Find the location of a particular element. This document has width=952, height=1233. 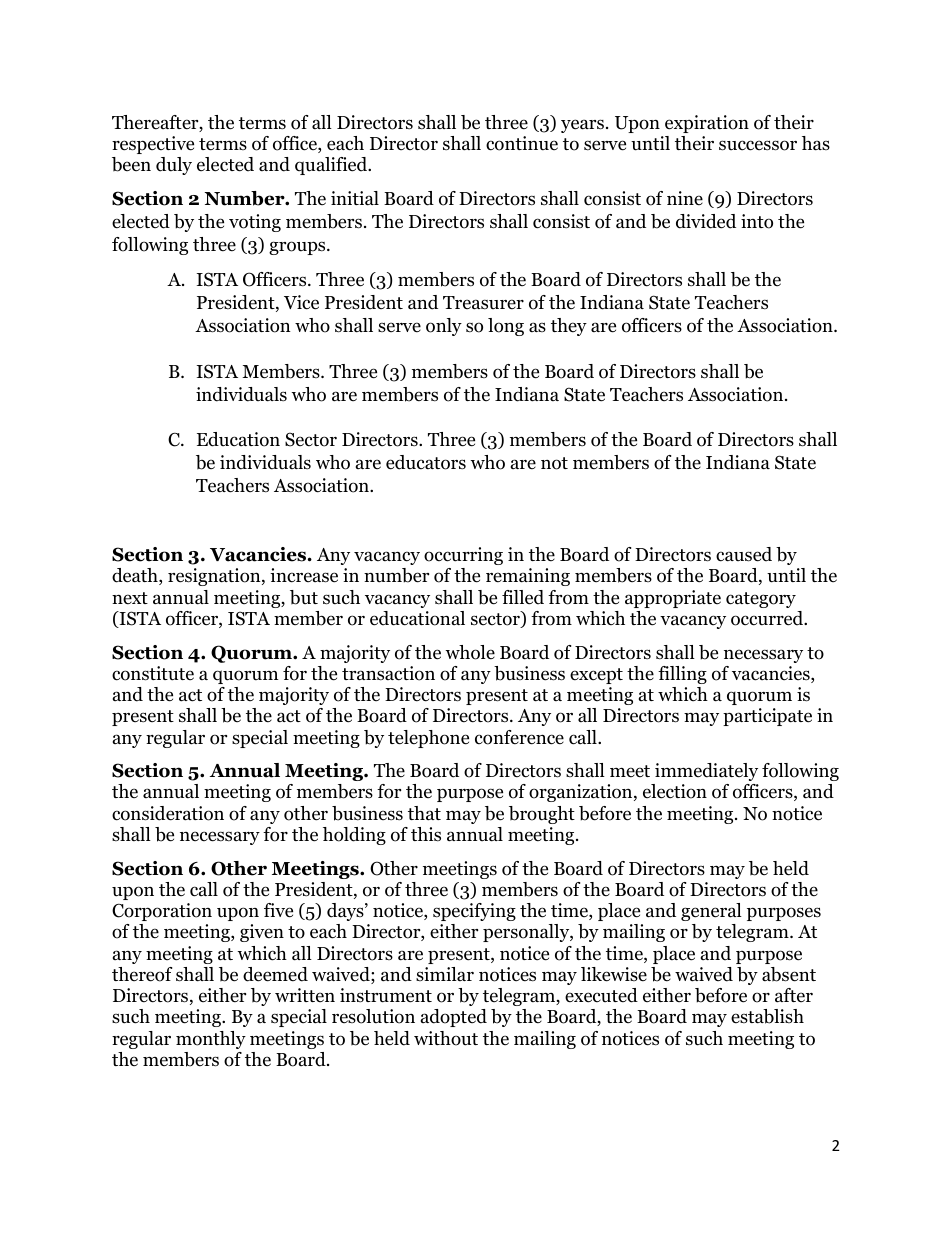

adopted is located at coordinates (454, 1018).
